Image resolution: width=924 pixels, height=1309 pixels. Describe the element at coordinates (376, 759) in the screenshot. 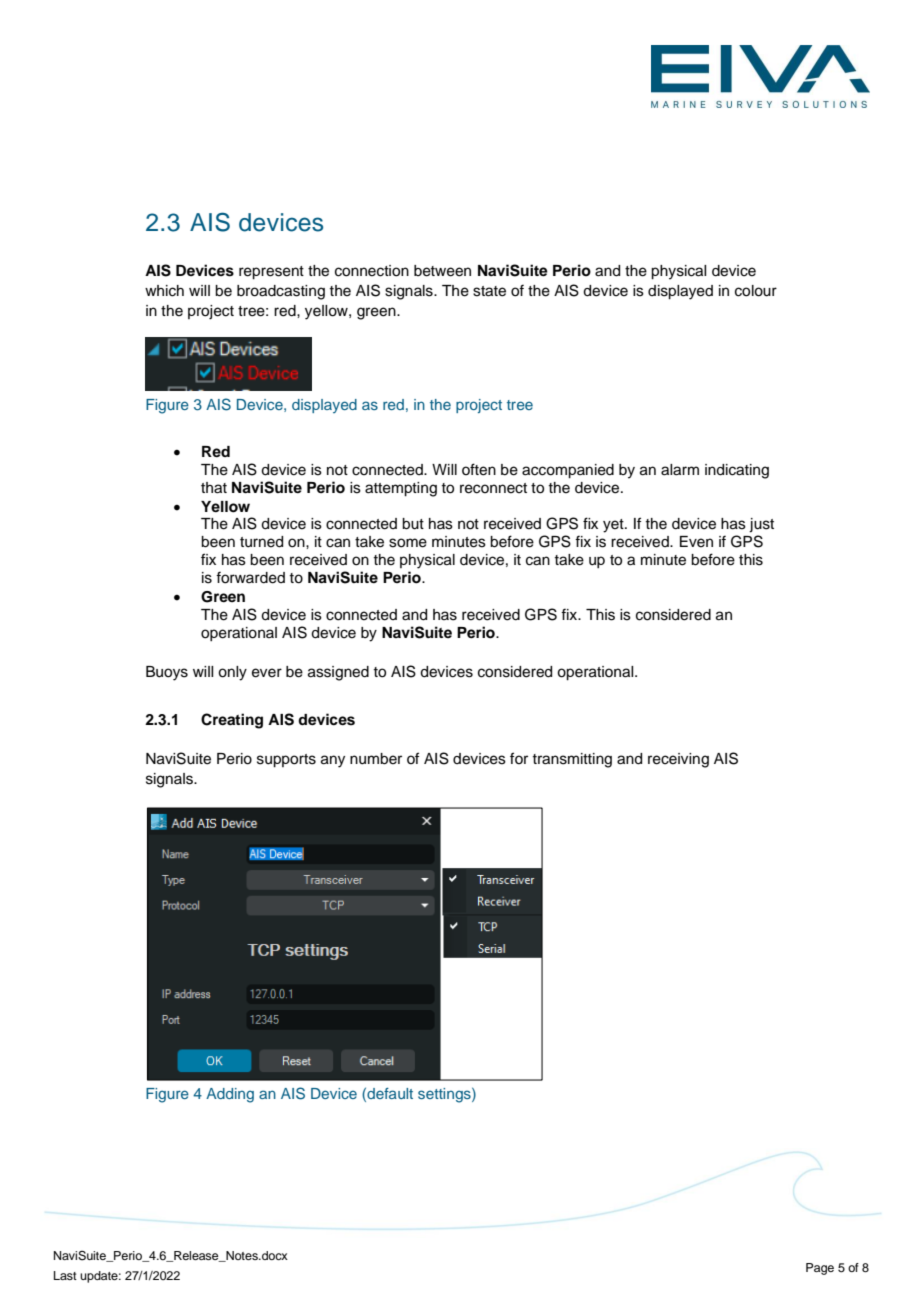

I see `number` at that location.
